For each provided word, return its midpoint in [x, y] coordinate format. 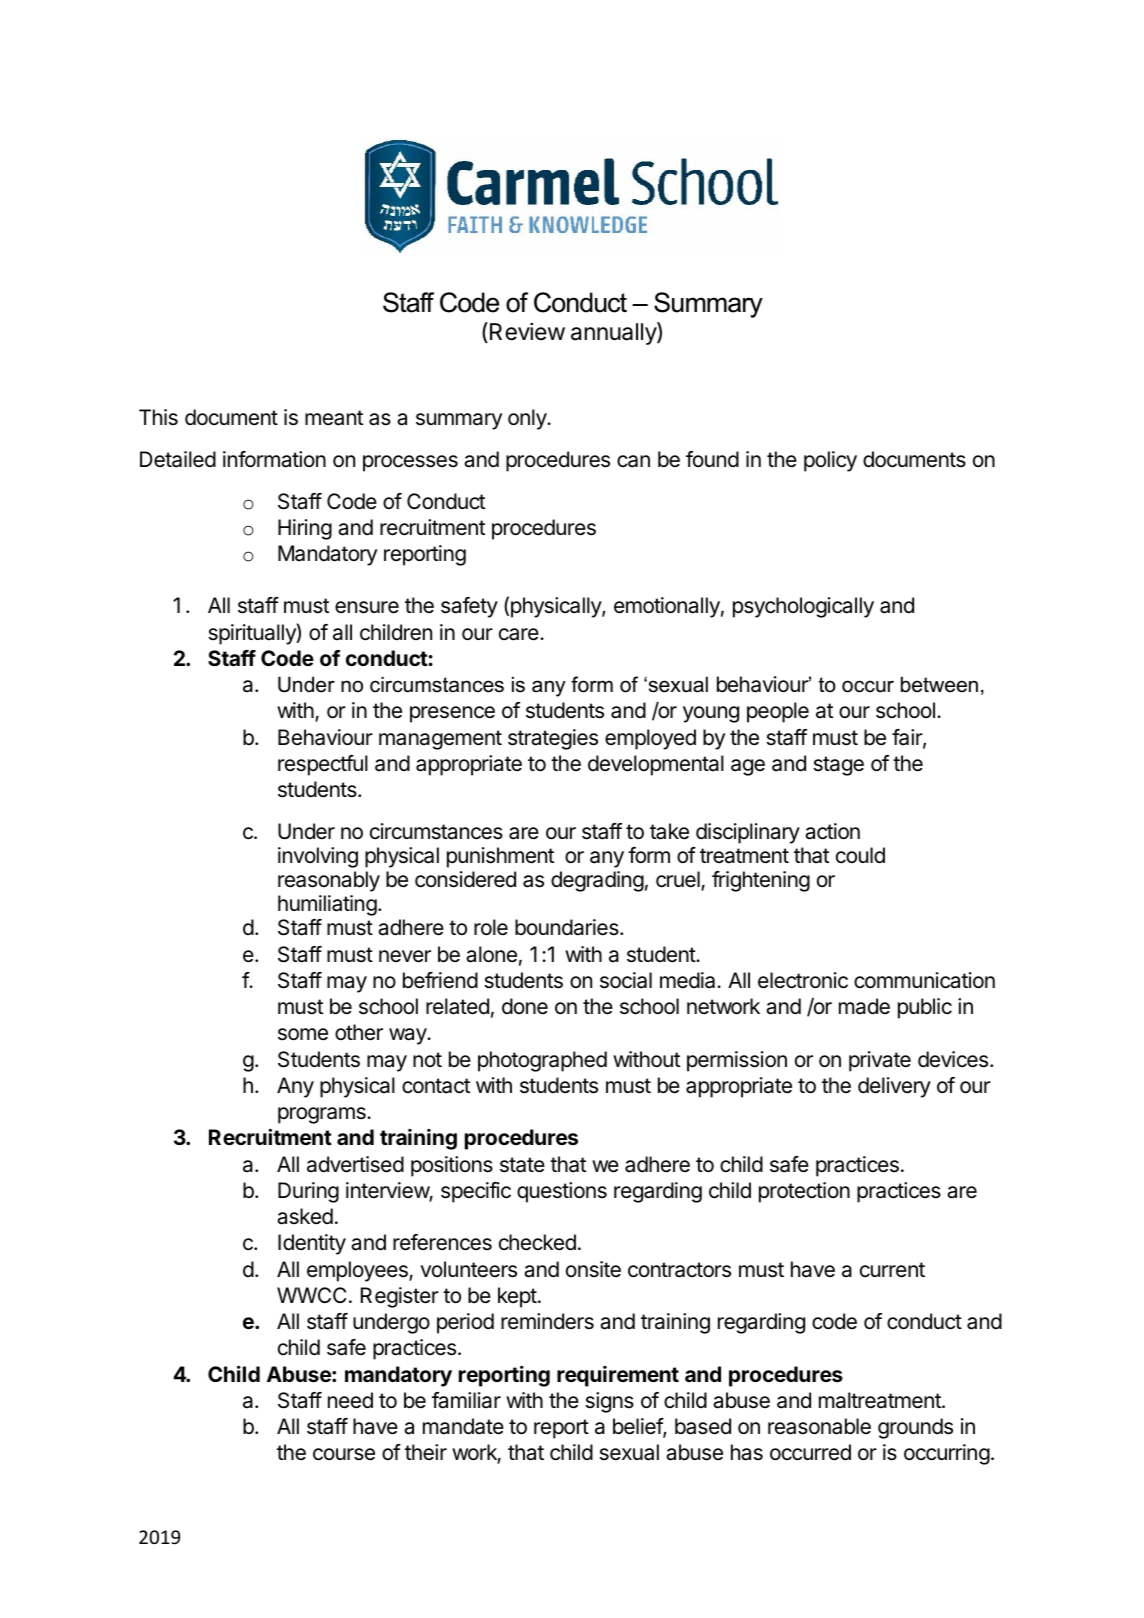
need [350, 1400]
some [303, 1034]
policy [830, 461]
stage [839, 766]
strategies [553, 739]
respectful [323, 765]
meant [334, 418]
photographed [542, 1061]
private [880, 1061]
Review [527, 331]
